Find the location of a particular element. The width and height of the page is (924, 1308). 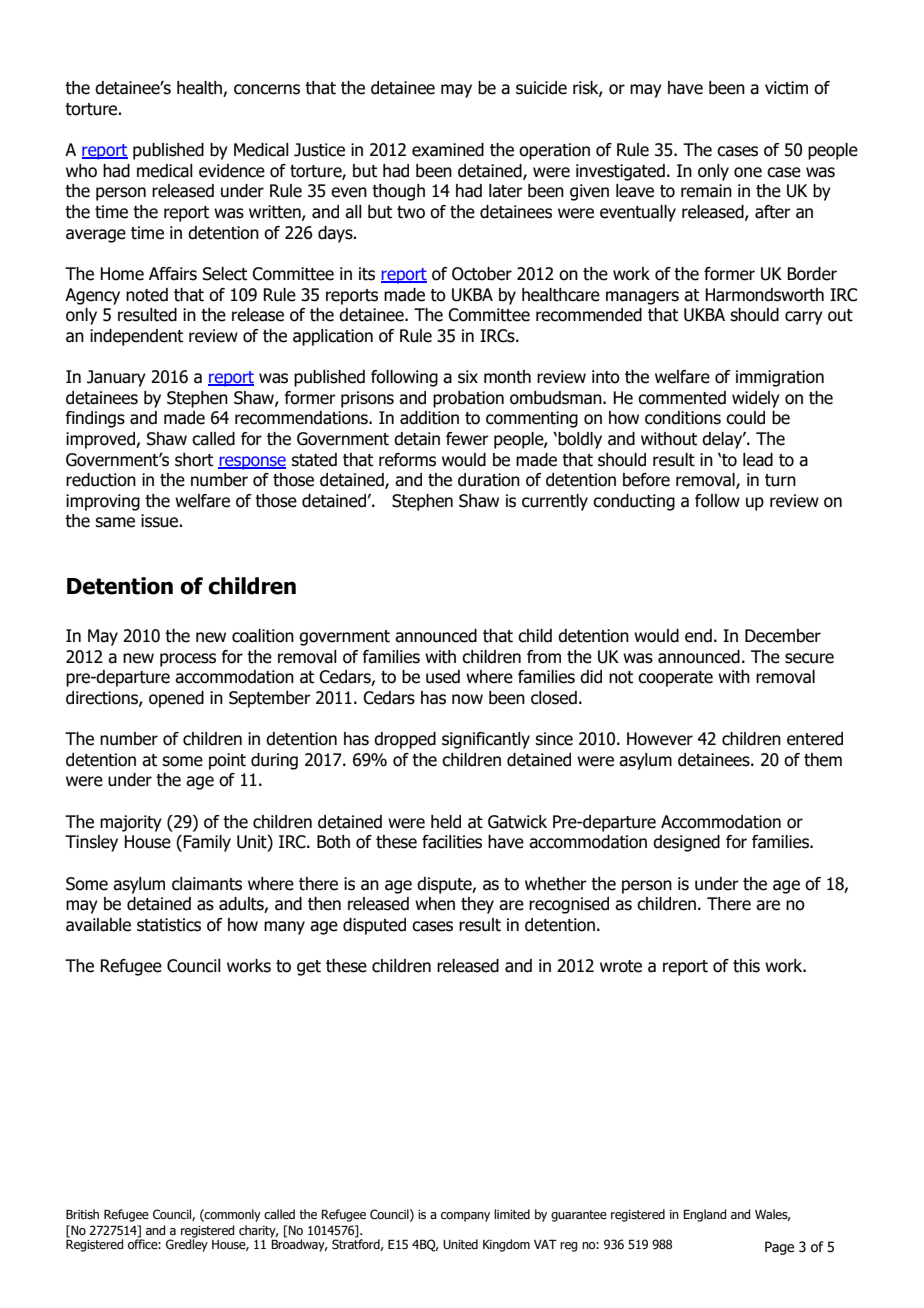

used is located at coordinates (443, 677).
